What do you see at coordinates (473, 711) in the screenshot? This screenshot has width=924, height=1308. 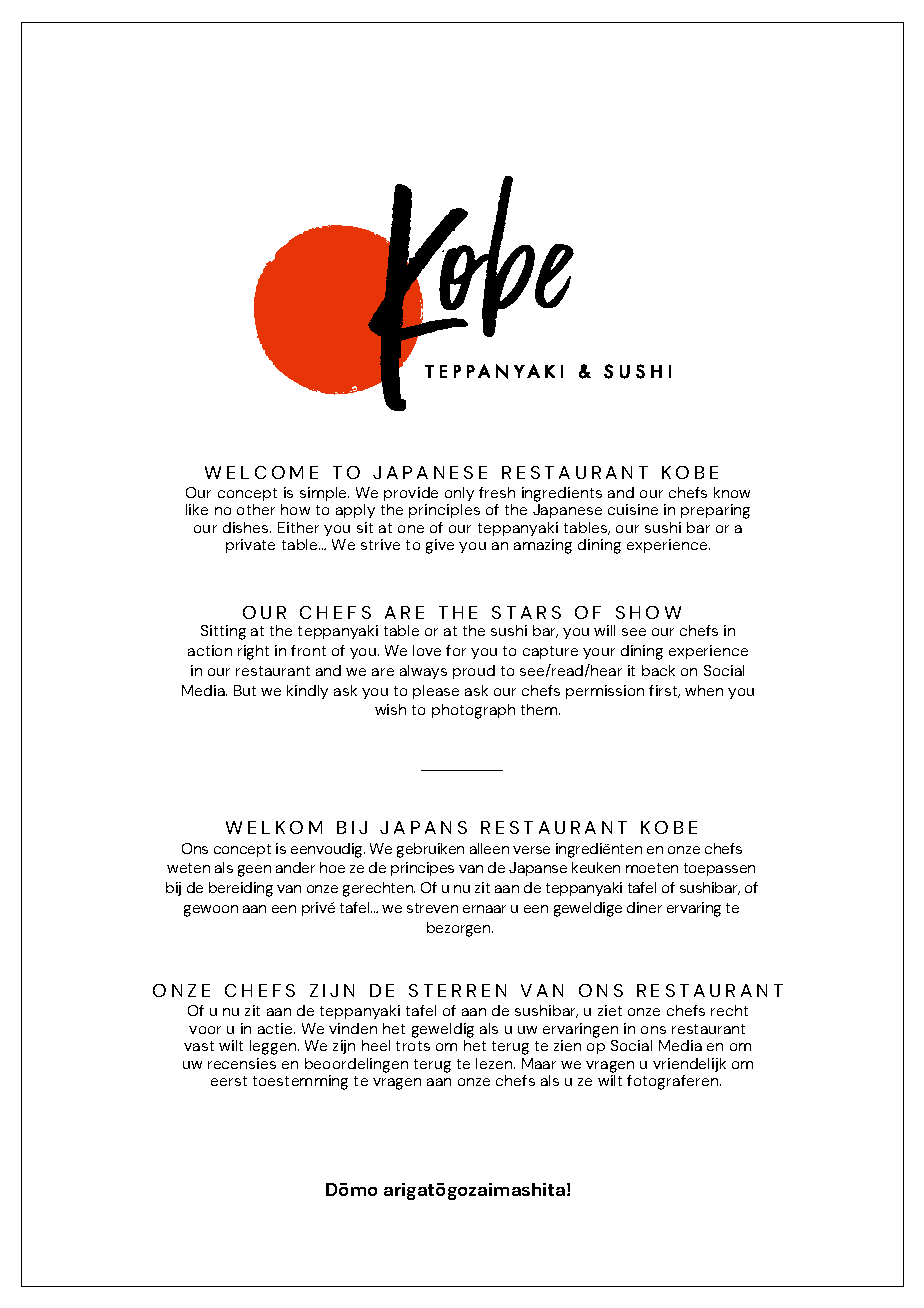 I see `photograph` at bounding box center [473, 711].
